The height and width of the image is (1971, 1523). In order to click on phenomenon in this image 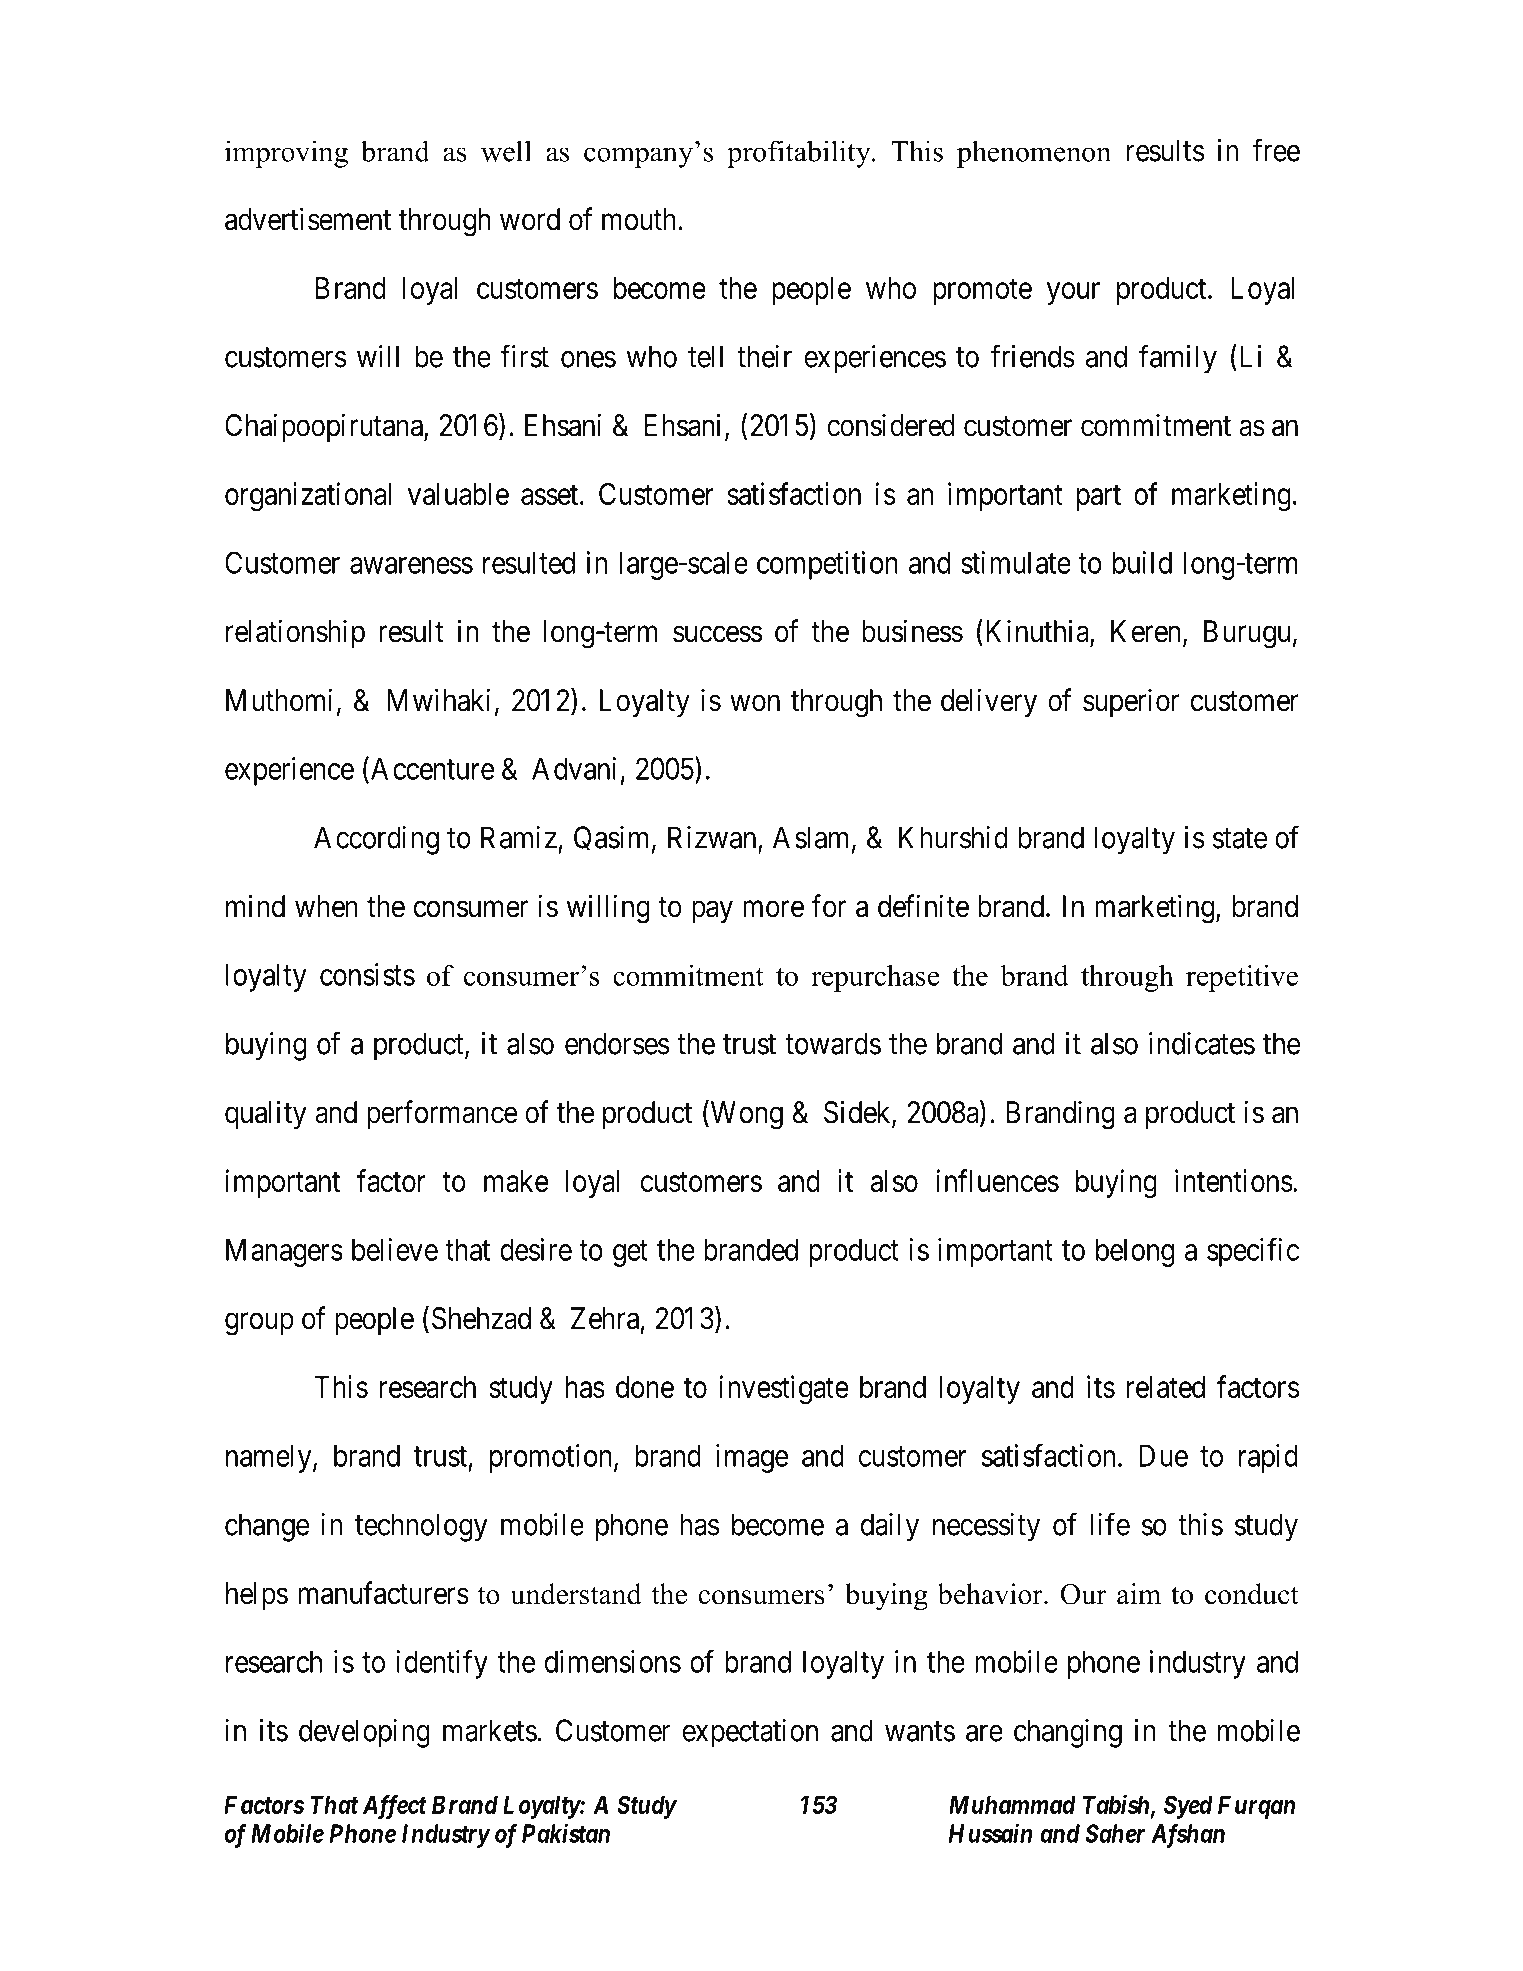, I will do `click(1034, 154)`.
